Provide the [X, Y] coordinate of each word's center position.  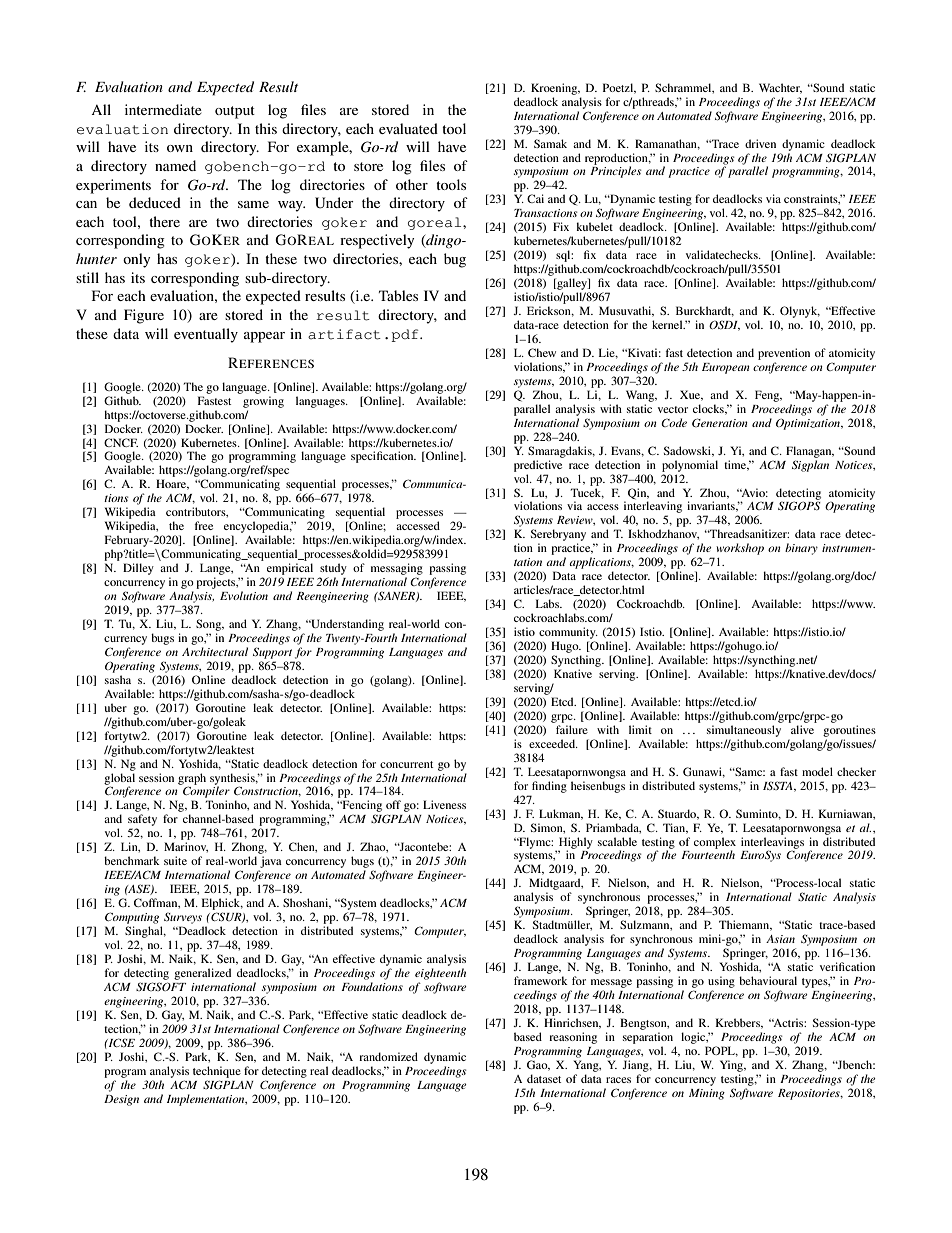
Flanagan [810, 452]
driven [760, 143]
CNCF [121, 442]
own [180, 148]
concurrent [406, 764]
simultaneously [744, 731]
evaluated [408, 128]
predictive [538, 466]
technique [217, 1072]
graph [192, 780]
